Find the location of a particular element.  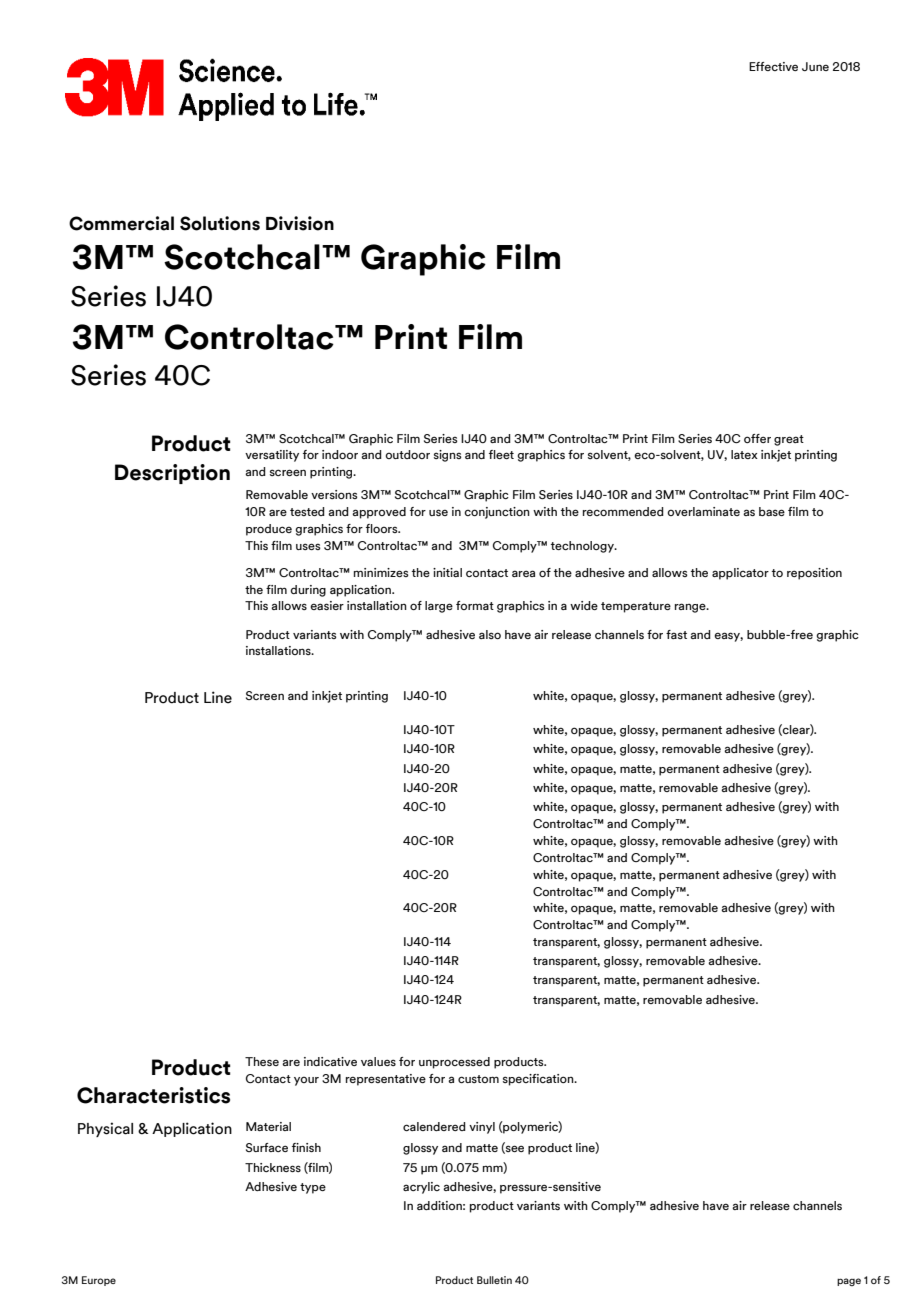

Effective is located at coordinates (773, 66).
